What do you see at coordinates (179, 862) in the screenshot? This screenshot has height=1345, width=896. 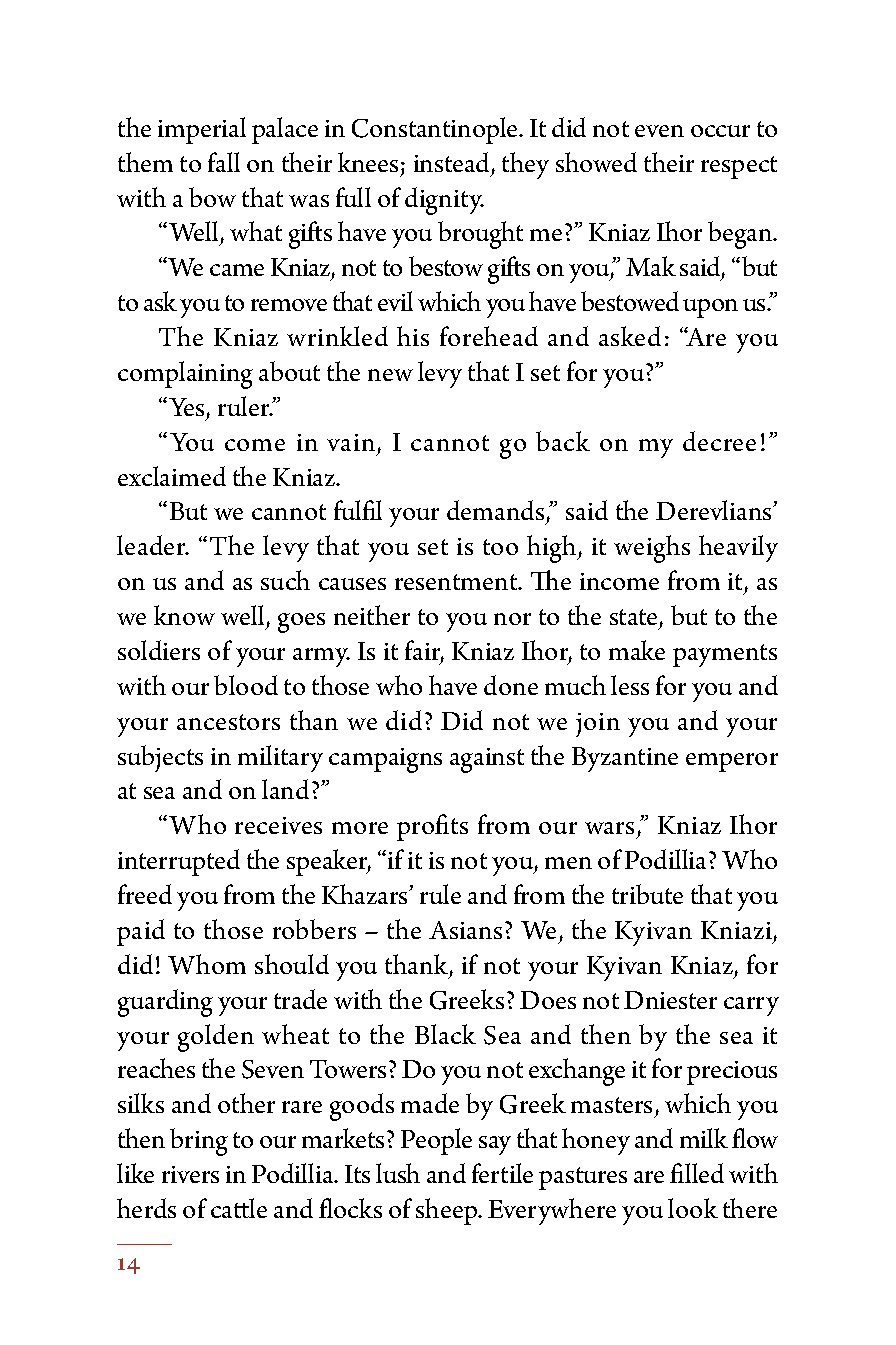 I see `interrupted` at bounding box center [179, 862].
